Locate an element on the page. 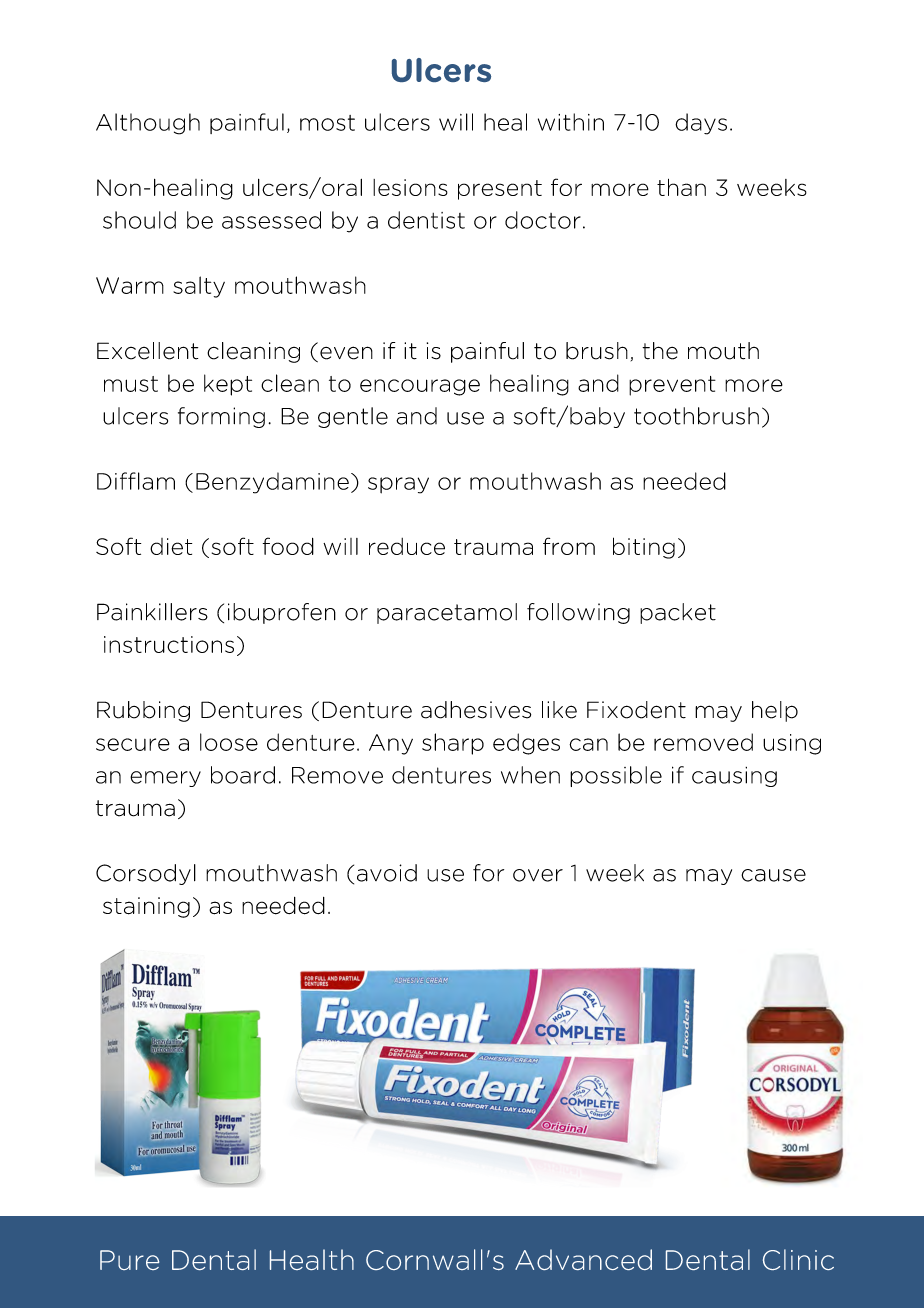 The width and height of the document is (924, 1308). the is located at coordinates (660, 351).
